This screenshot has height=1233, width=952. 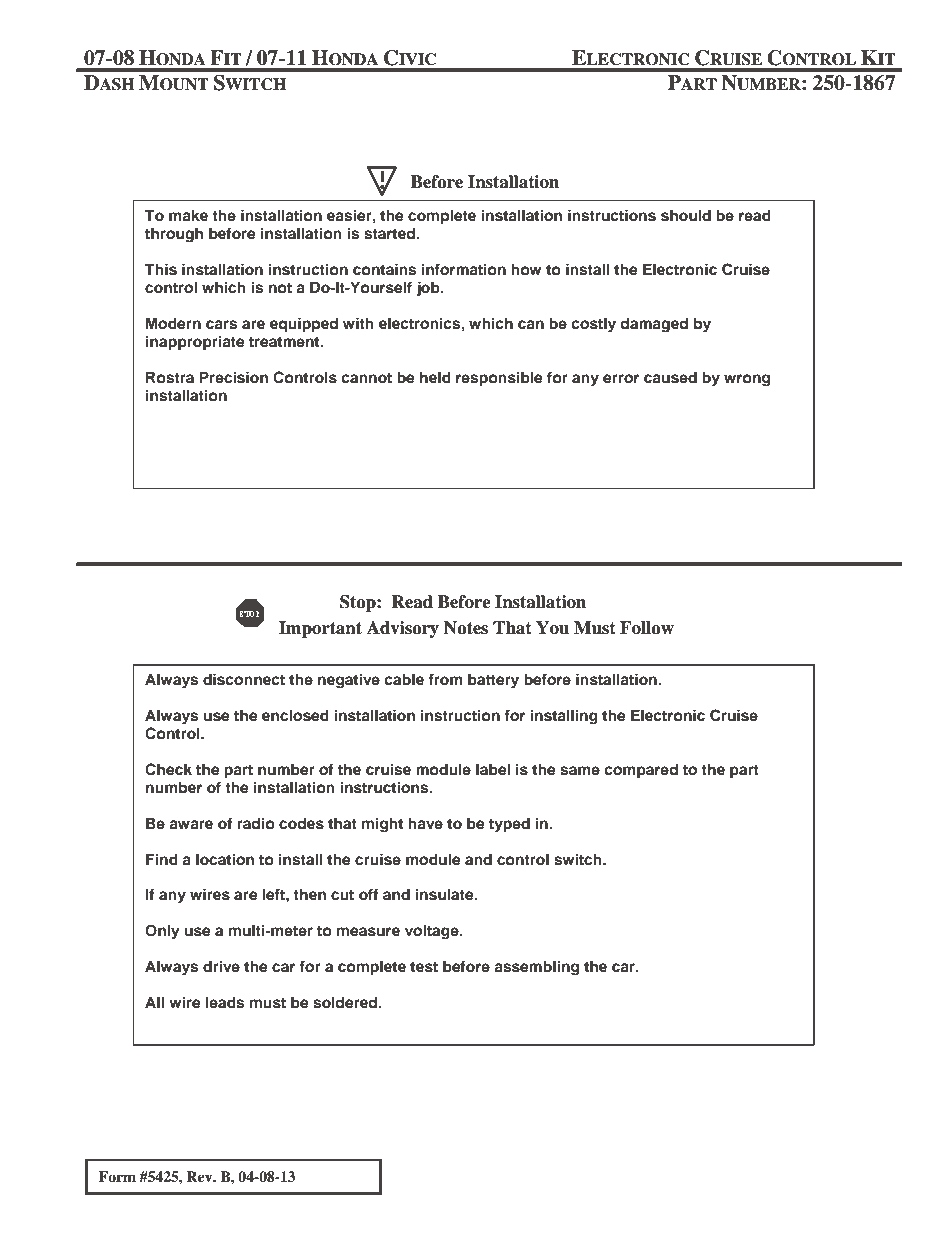 I want to click on started, so click(x=390, y=233).
